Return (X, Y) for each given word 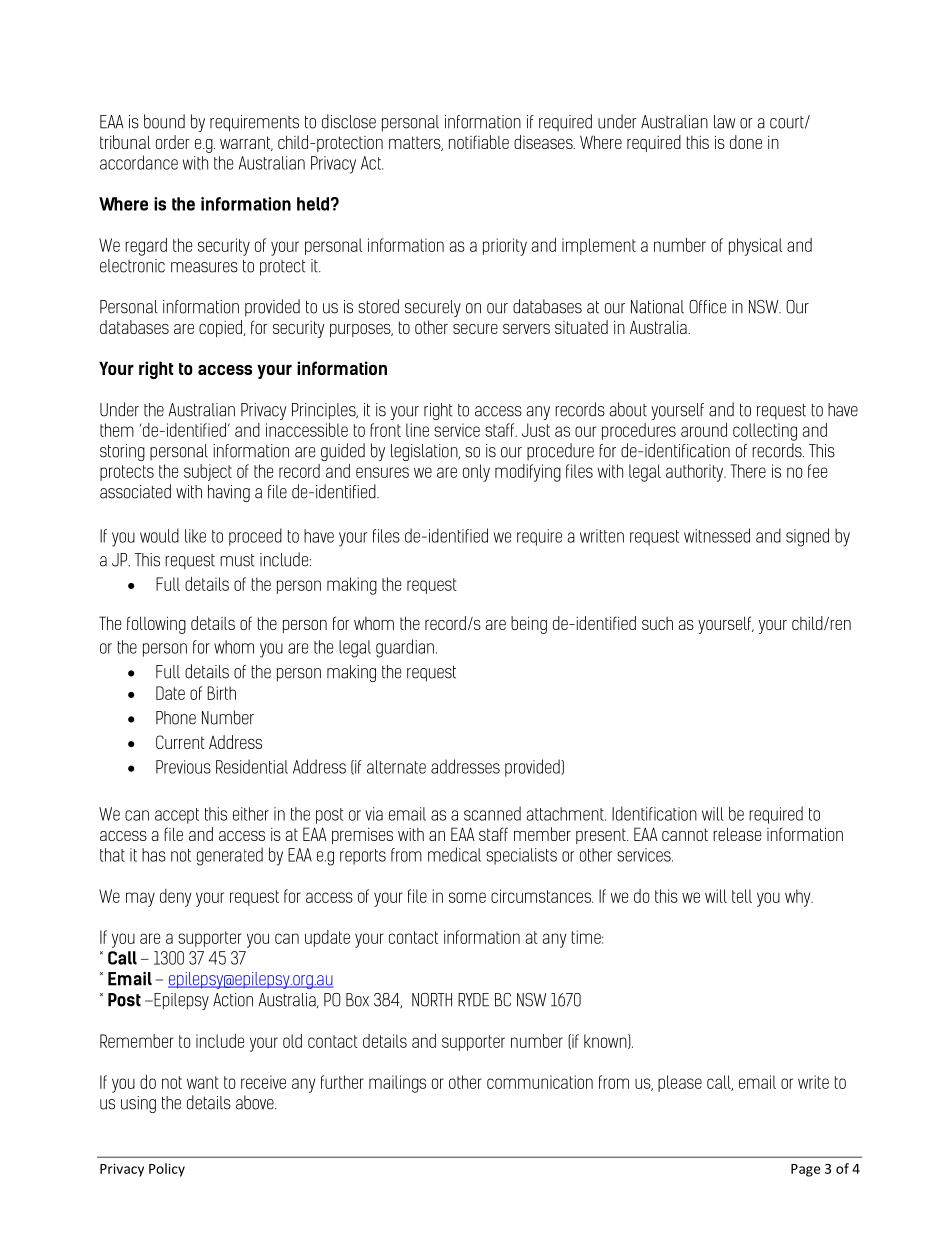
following (156, 625)
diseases (544, 142)
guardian (405, 648)
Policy (167, 1170)
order (173, 142)
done (746, 142)
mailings (397, 1084)
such (657, 623)
